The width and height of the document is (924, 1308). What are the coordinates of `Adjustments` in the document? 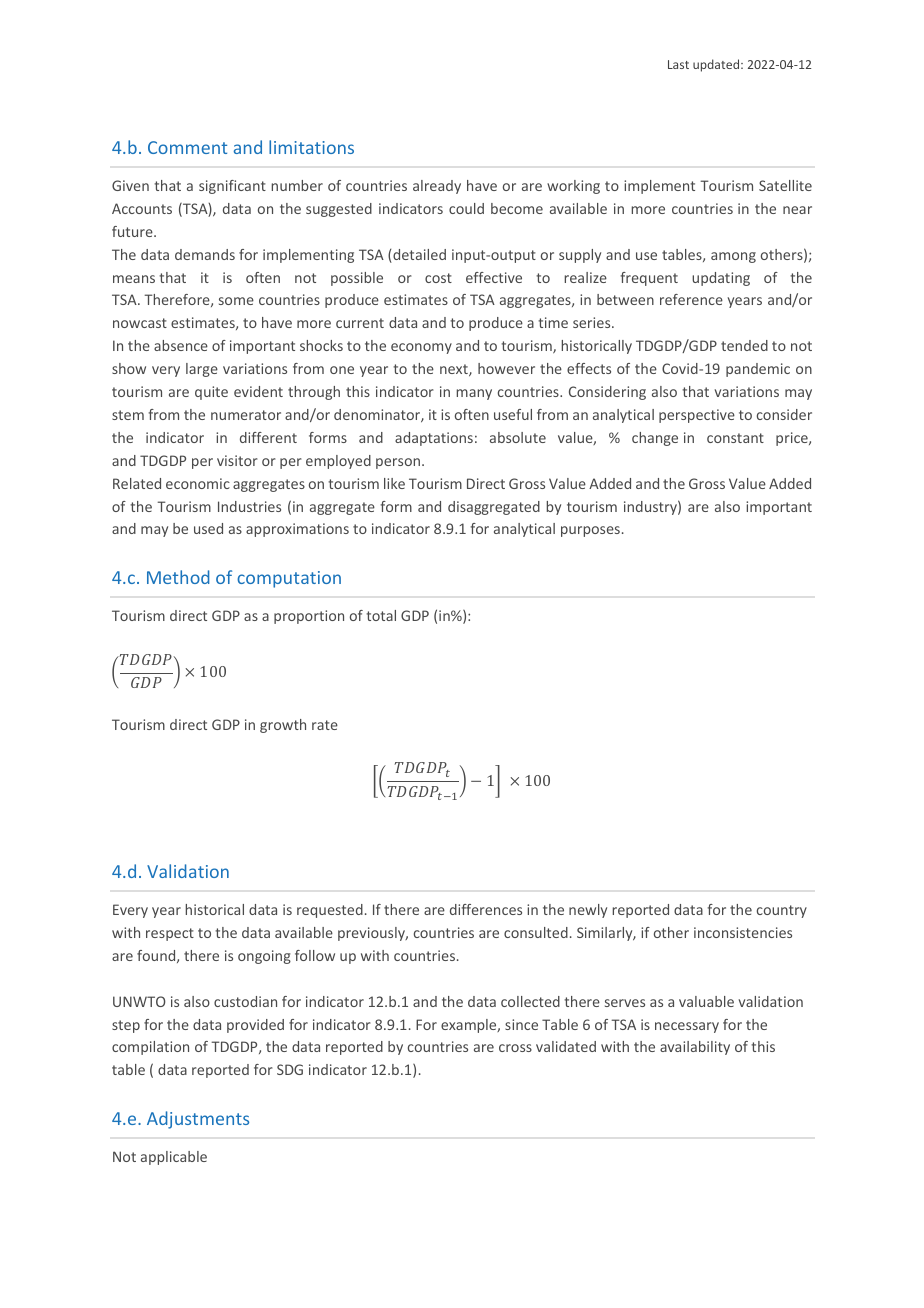 It's located at (198, 1120).
